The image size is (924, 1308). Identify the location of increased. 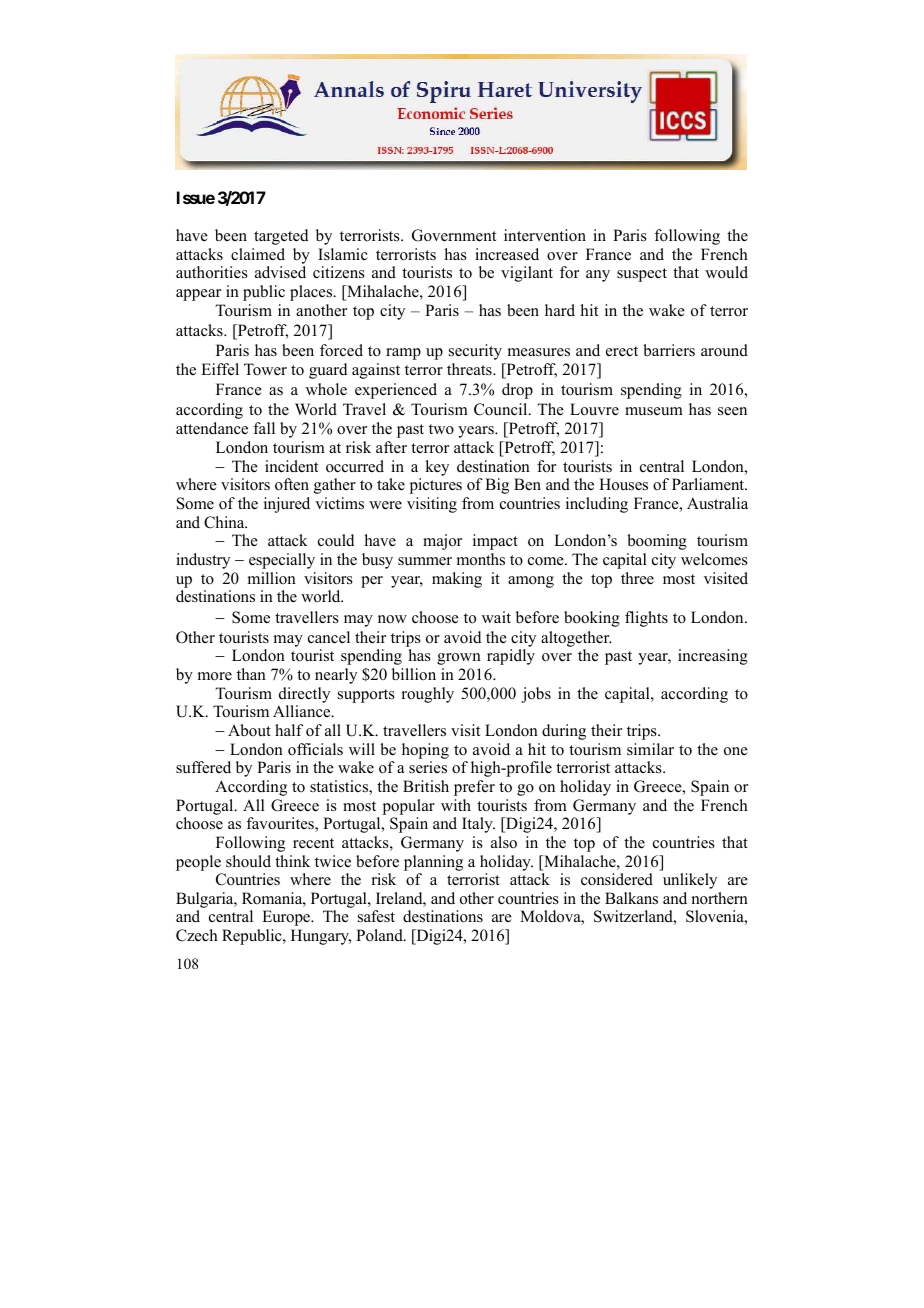
(507, 254).
